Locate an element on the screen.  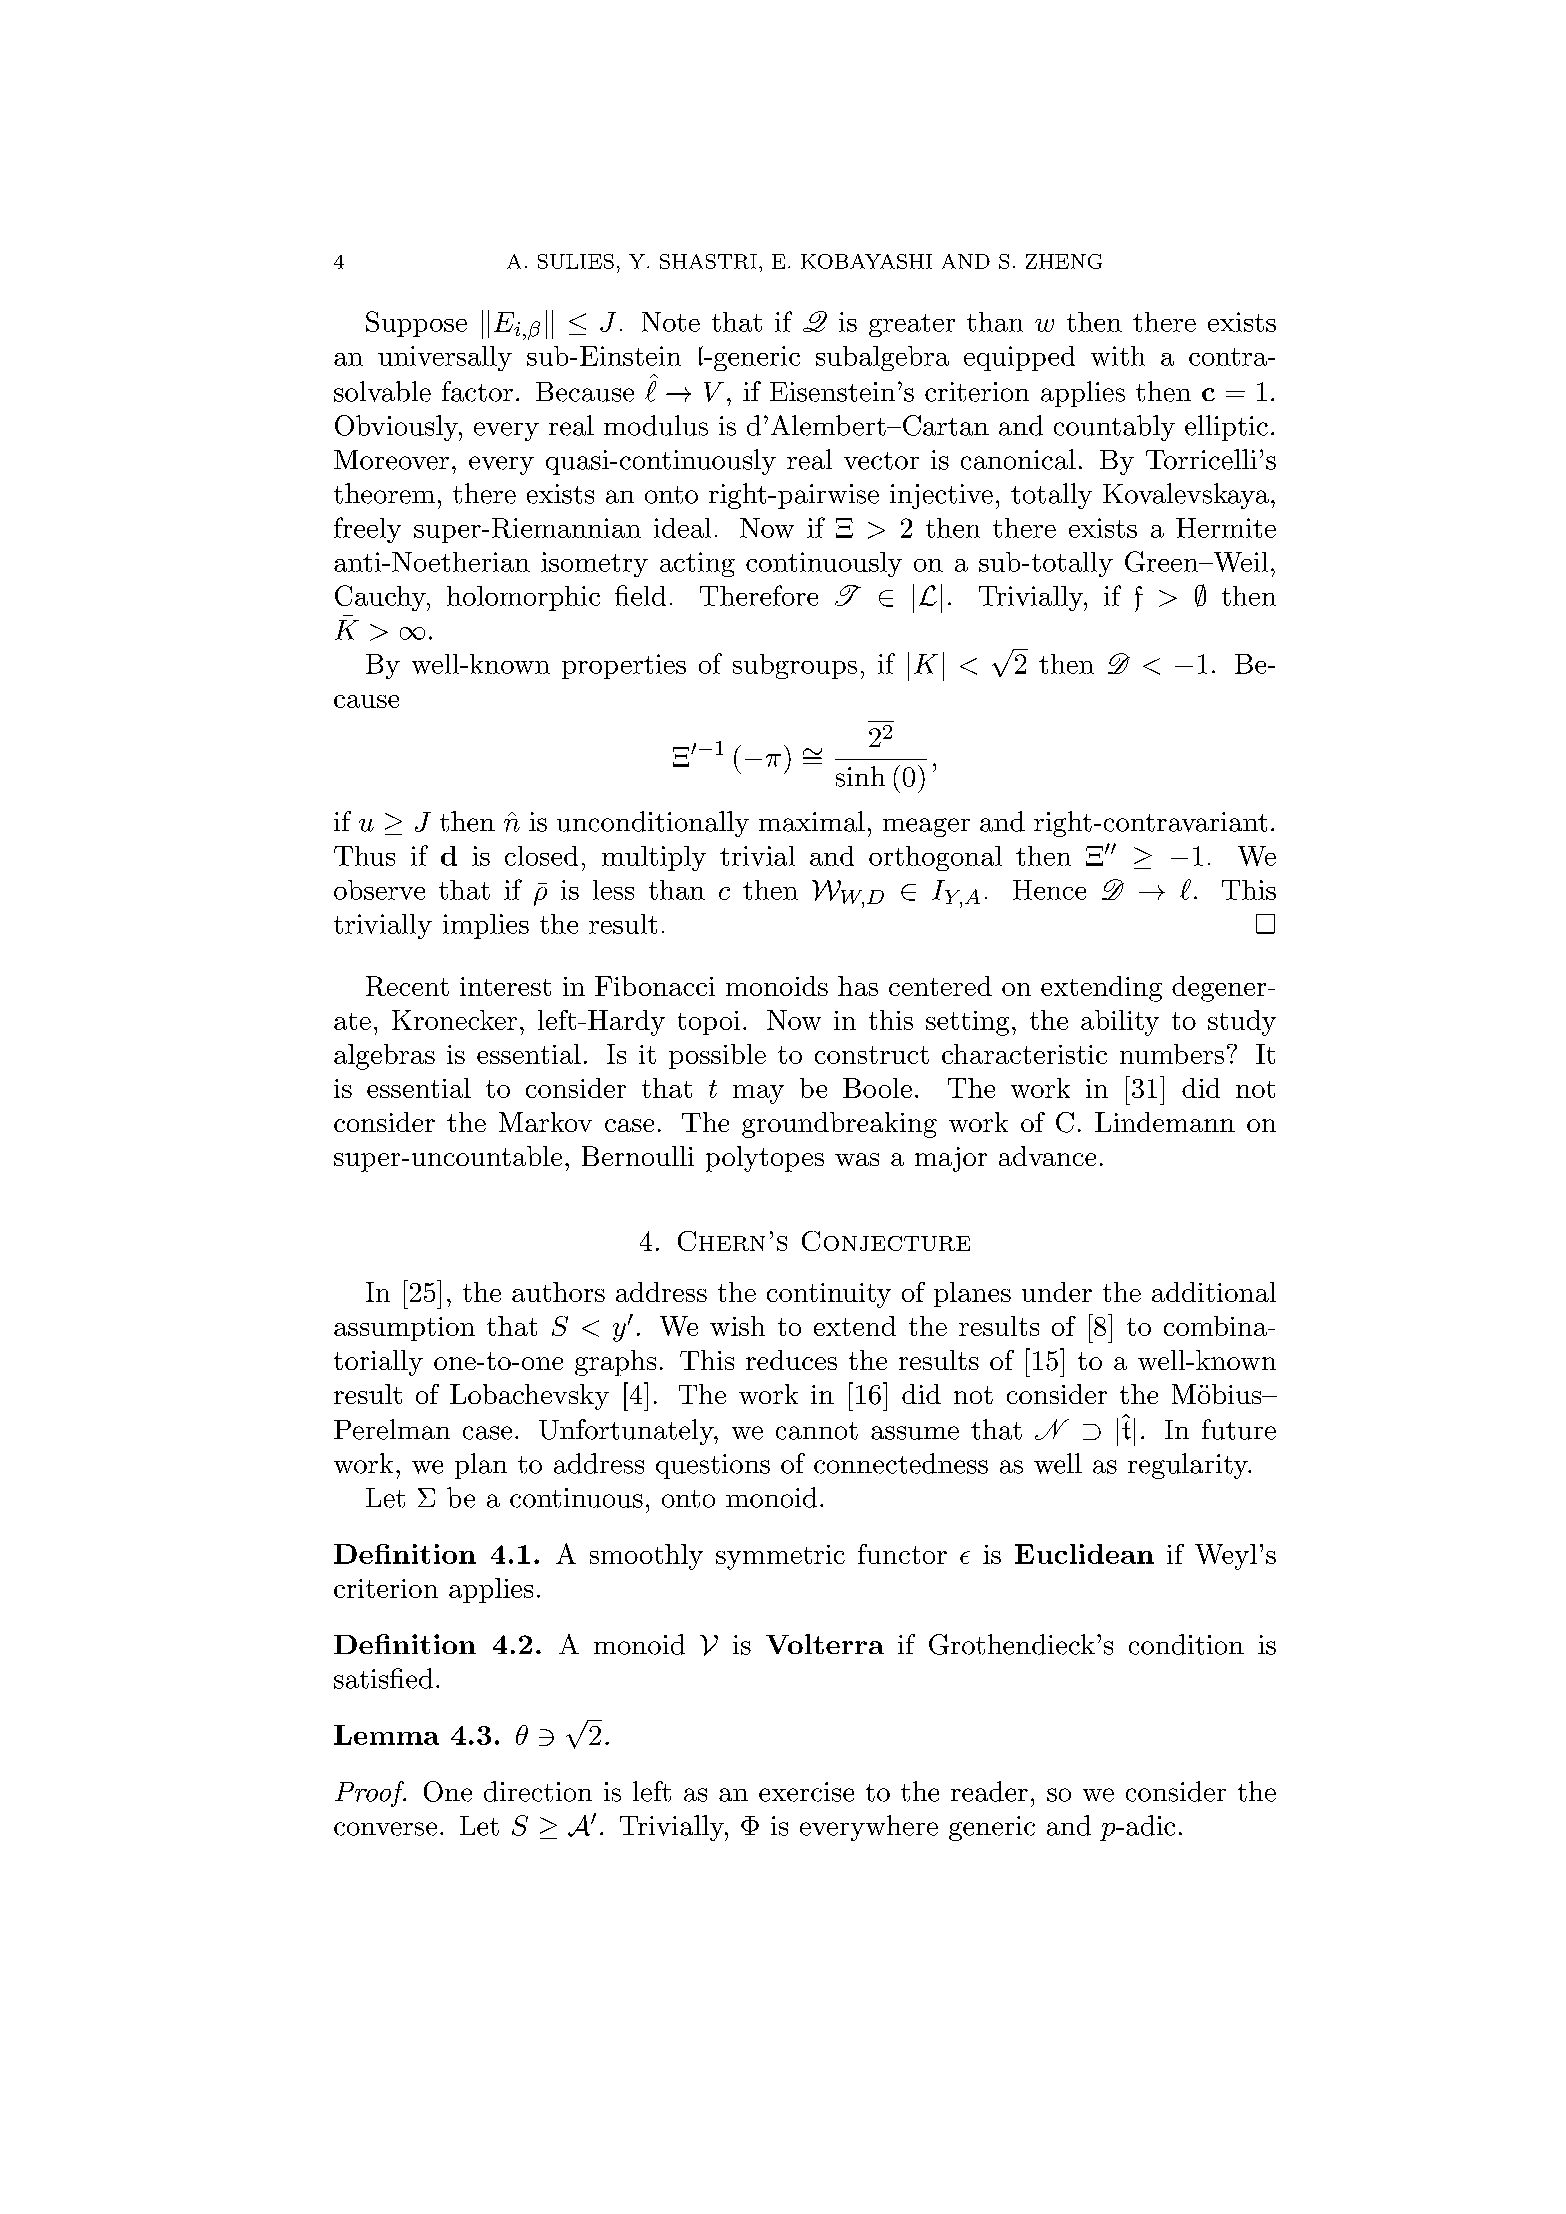
with is located at coordinates (1118, 356).
